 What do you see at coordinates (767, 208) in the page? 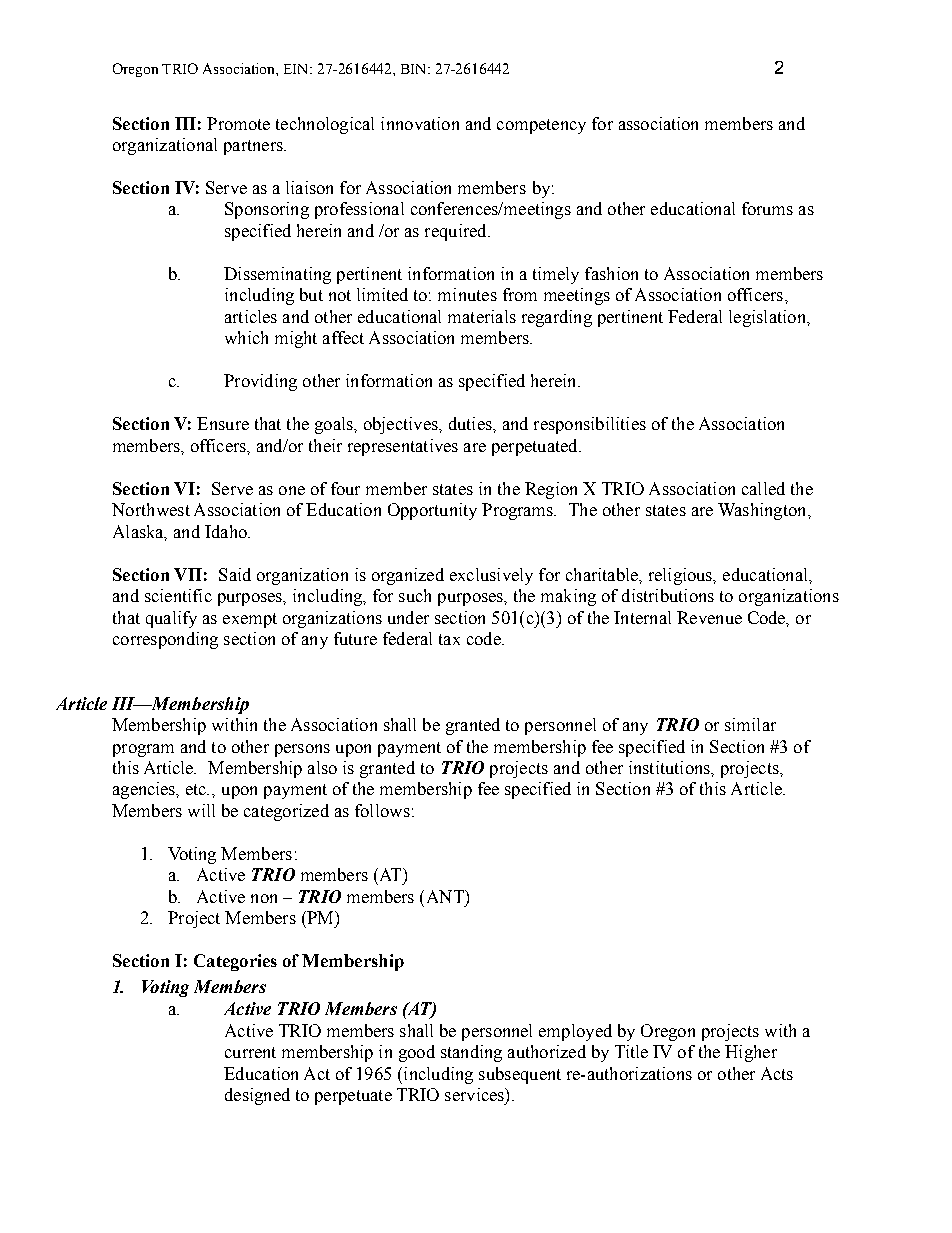
I see `forums` at bounding box center [767, 208].
